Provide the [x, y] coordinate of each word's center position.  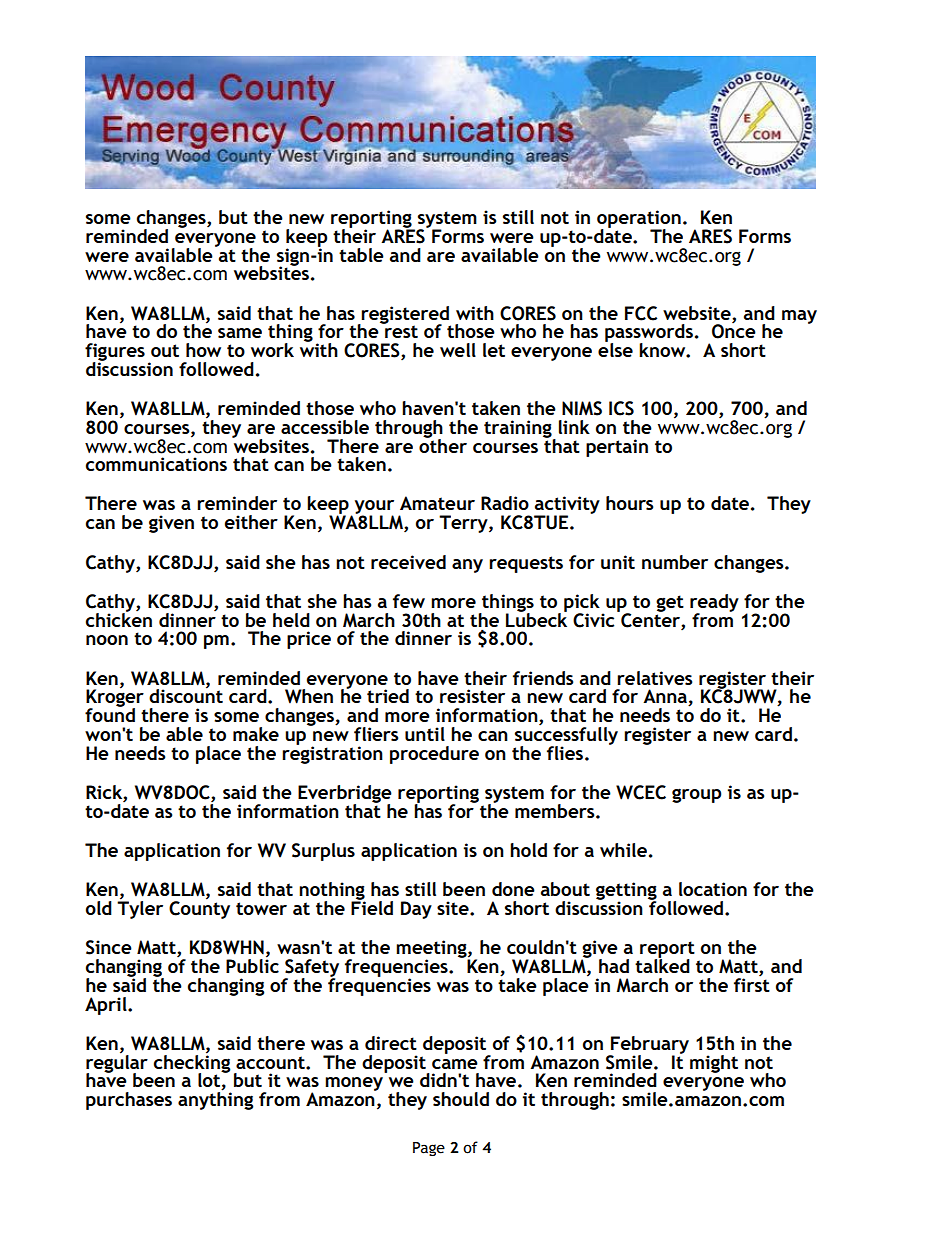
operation [639, 220]
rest [400, 330]
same [240, 333]
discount [186, 695]
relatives [655, 678]
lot [210, 1080]
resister [472, 696]
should [461, 1099]
